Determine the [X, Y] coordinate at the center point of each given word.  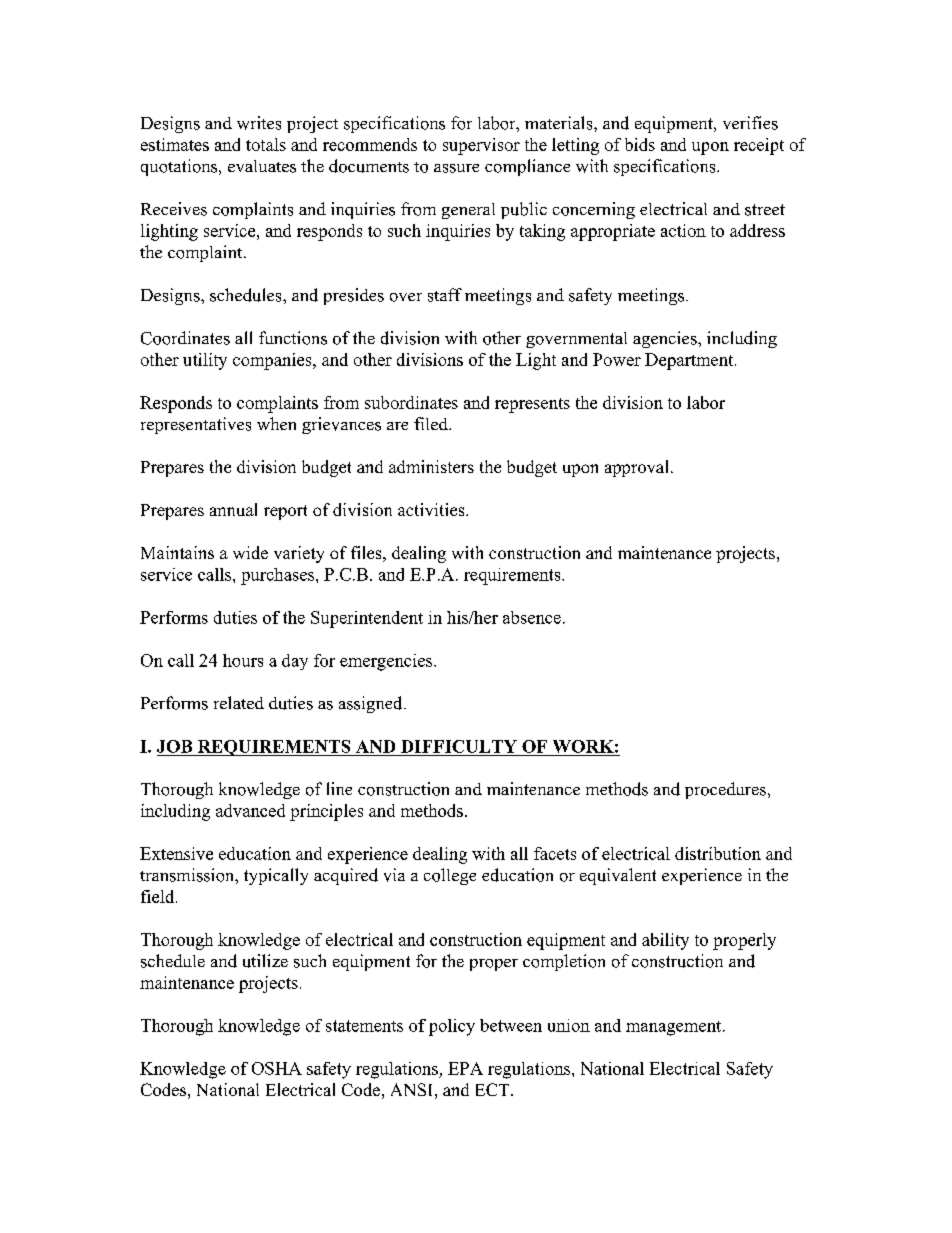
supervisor [481, 146]
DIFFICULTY [459, 746]
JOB [174, 746]
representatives [196, 425]
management [675, 1028]
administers [431, 466]
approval [636, 468]
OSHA [277, 1068]
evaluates [262, 166]
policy [452, 1027]
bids [640, 144]
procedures [725, 790]
